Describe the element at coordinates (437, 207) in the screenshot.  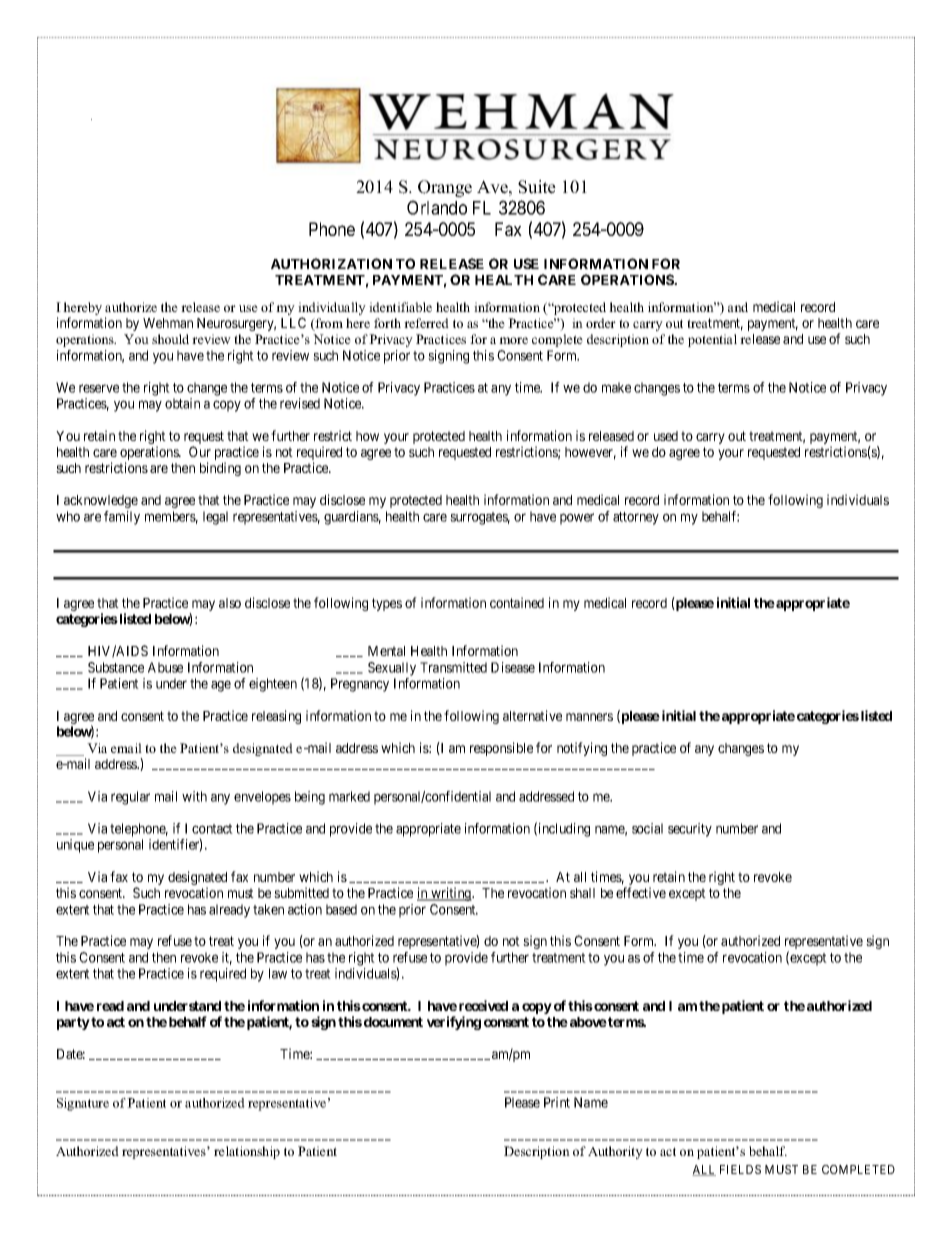
I see `Orlando` at that location.
